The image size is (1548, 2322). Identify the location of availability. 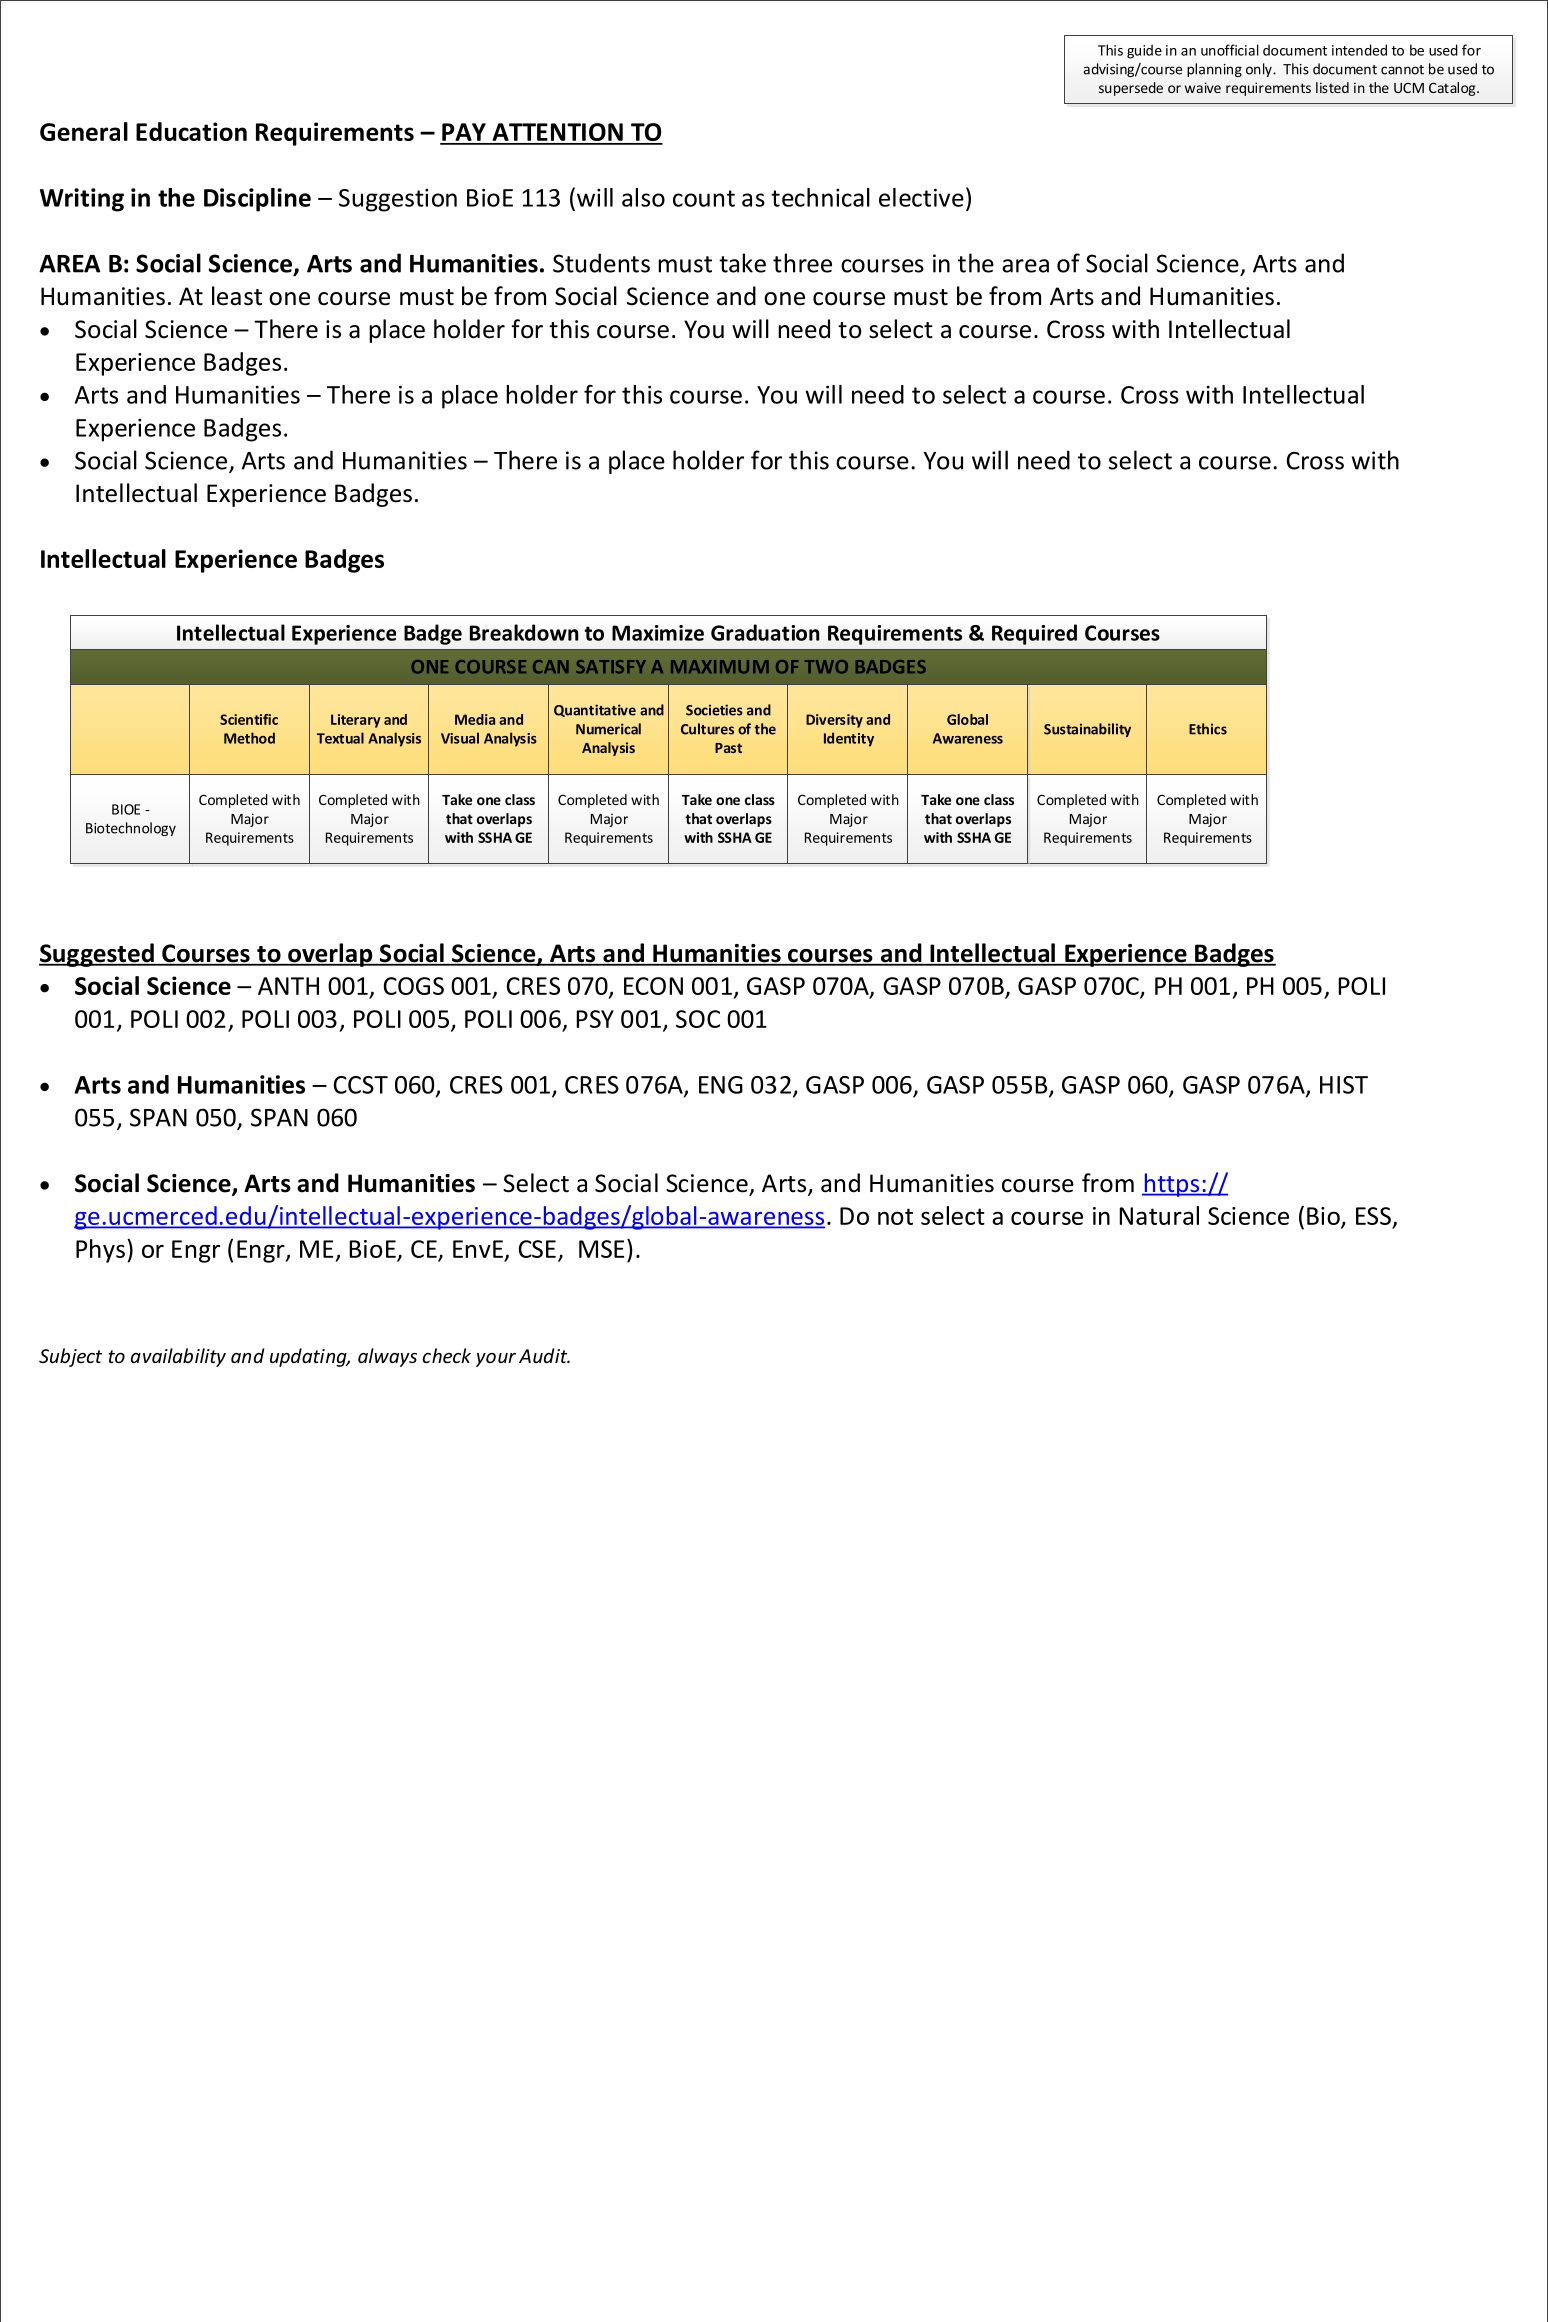
(178, 1357).
